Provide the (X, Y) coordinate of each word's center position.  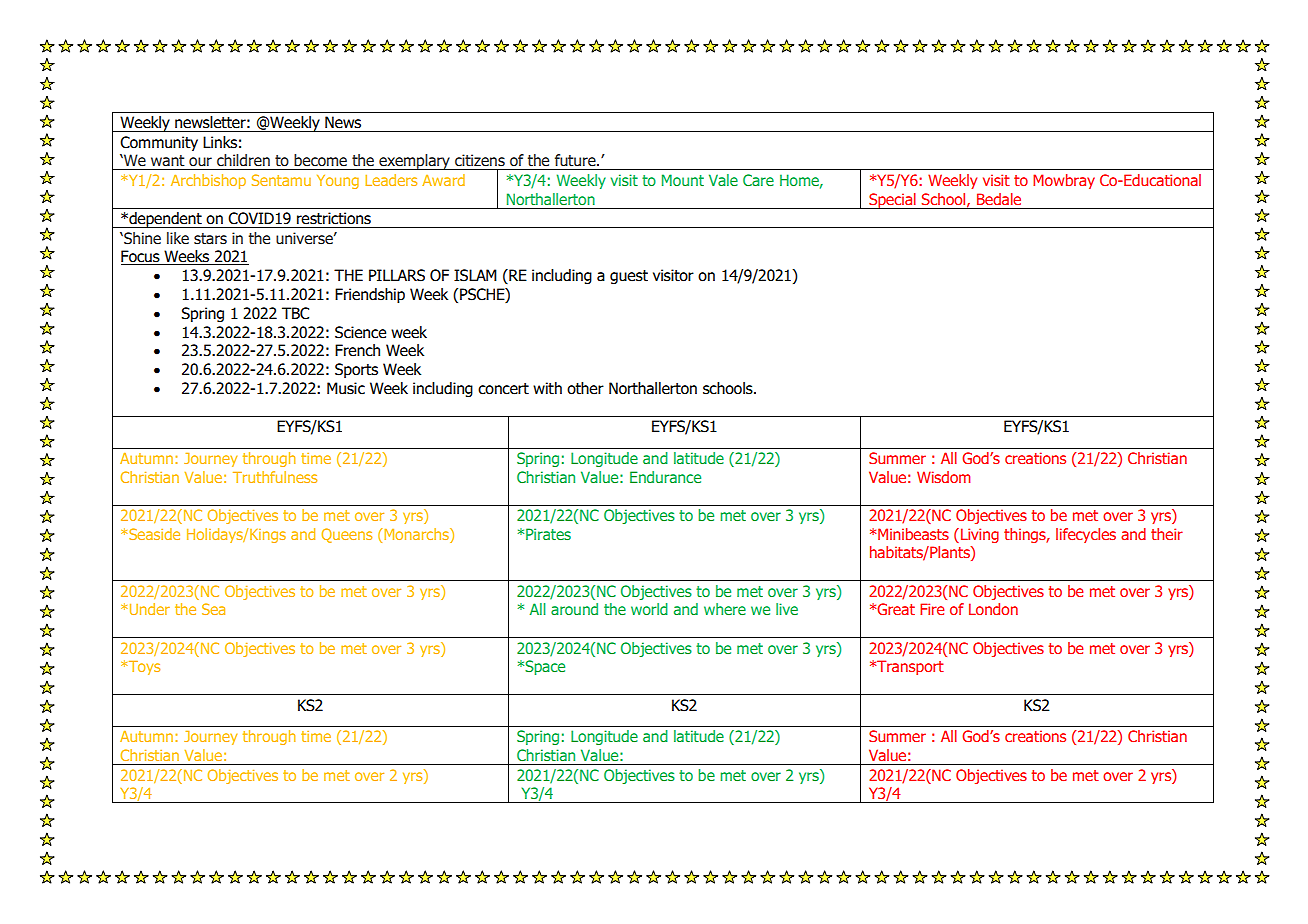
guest (629, 277)
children (243, 160)
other (585, 388)
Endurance (665, 477)
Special (892, 201)
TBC (295, 313)
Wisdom (943, 477)
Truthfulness (275, 477)
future (576, 160)
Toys (144, 668)
